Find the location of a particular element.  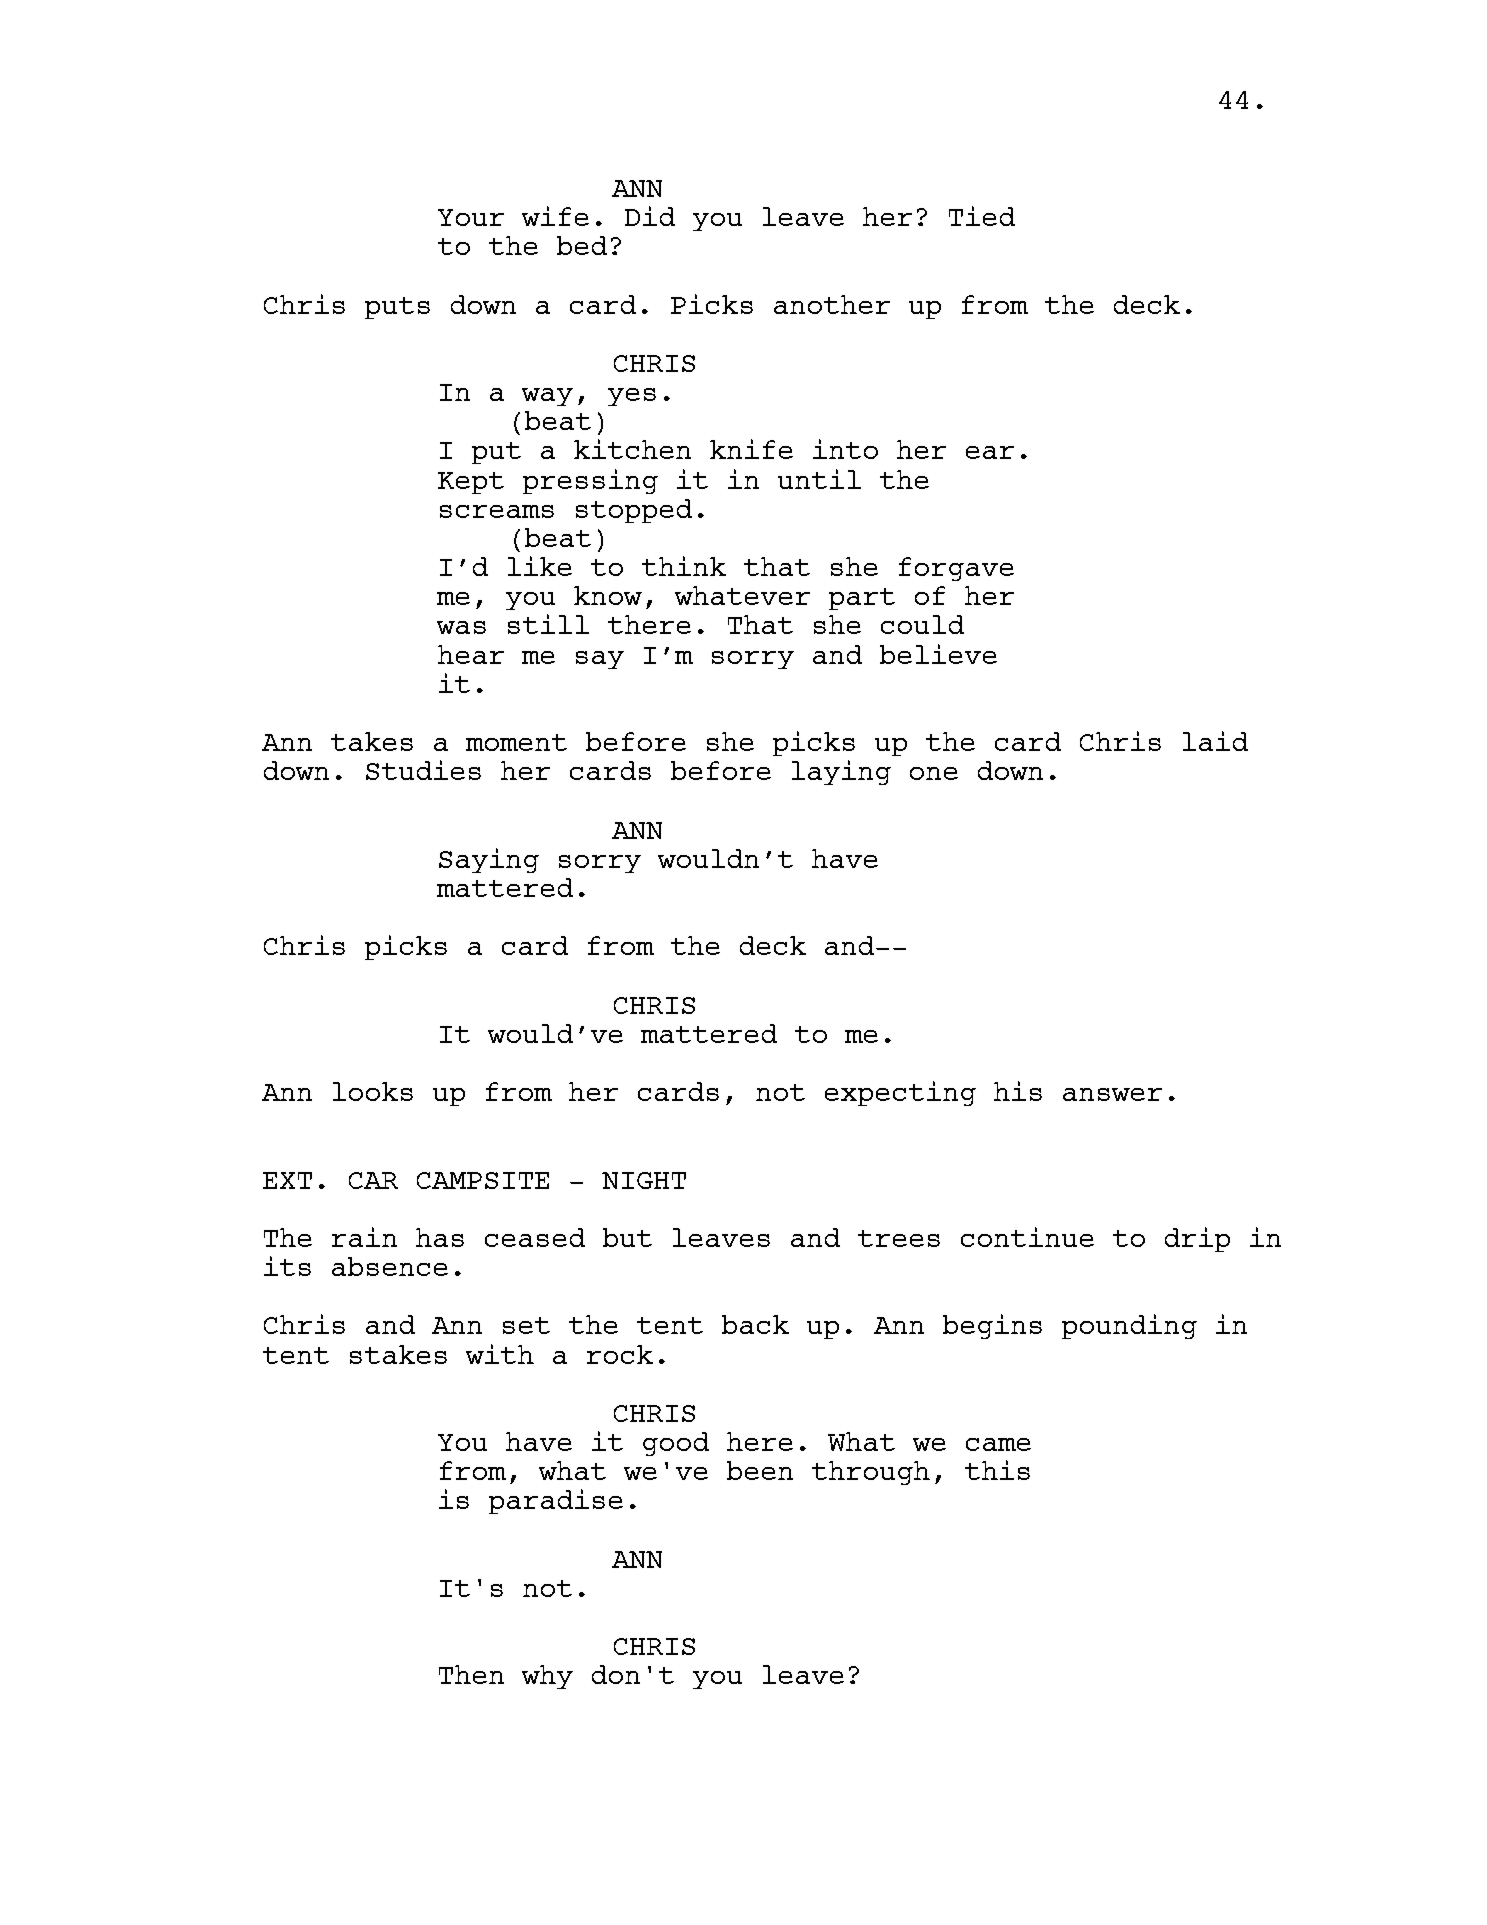

puts is located at coordinates (397, 308).
